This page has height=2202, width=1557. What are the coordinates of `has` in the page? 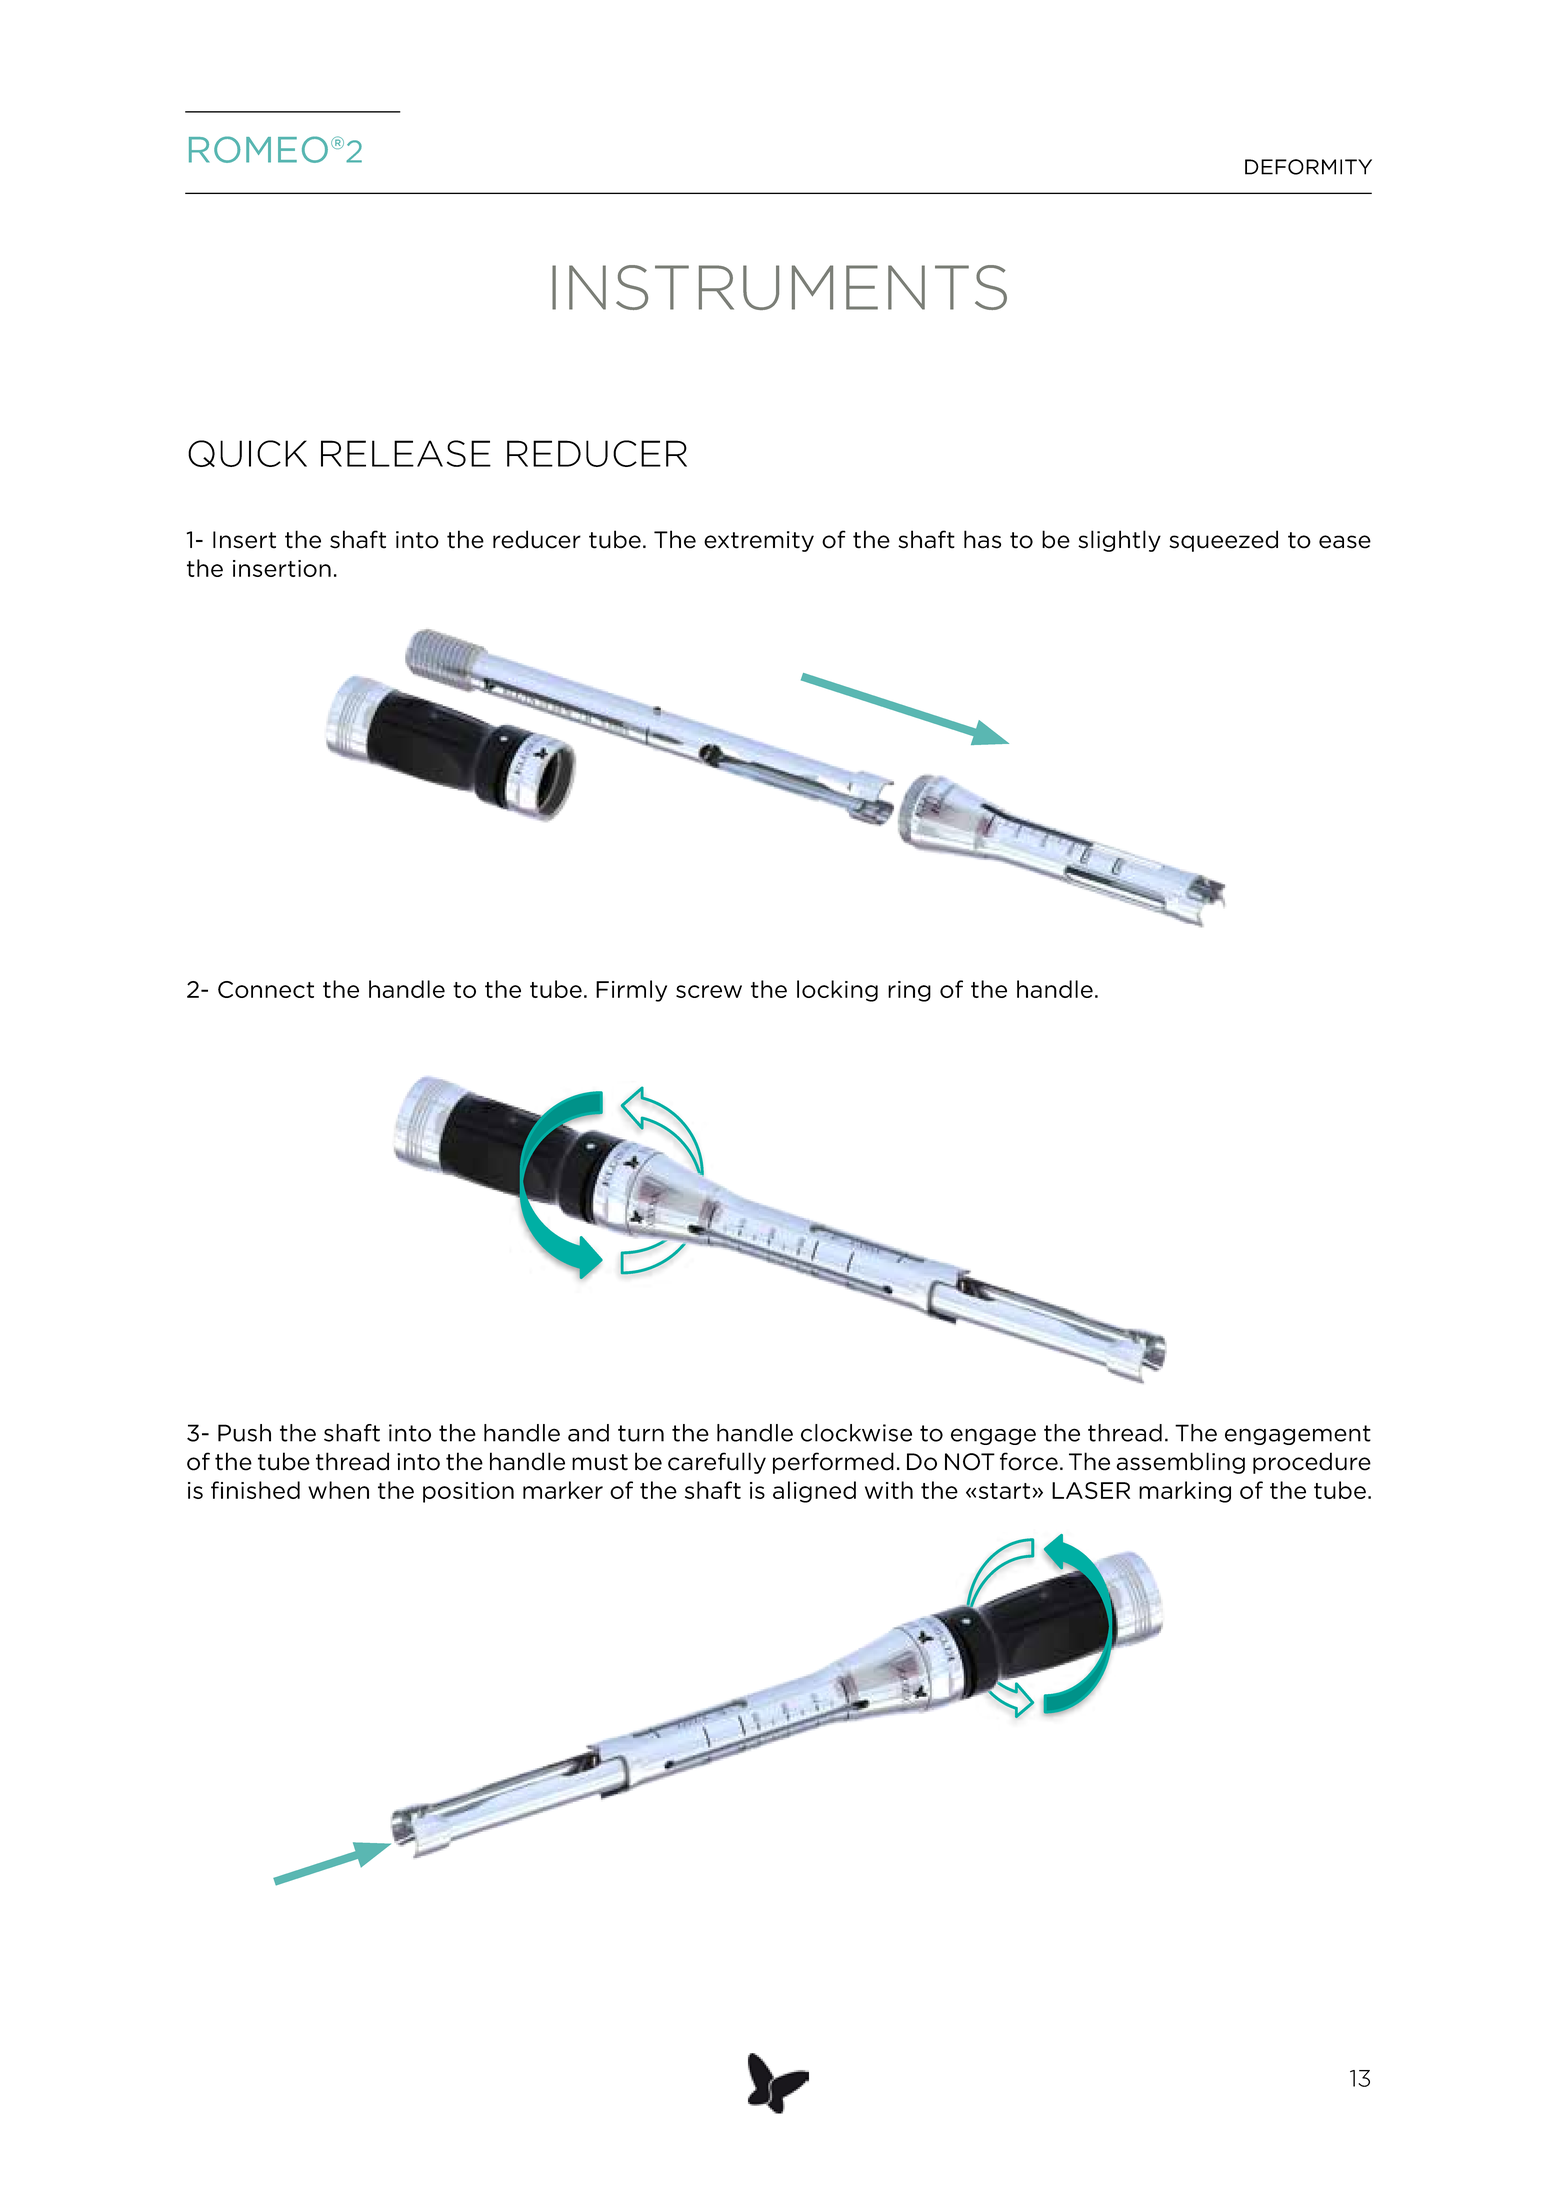 It's located at (982, 539).
